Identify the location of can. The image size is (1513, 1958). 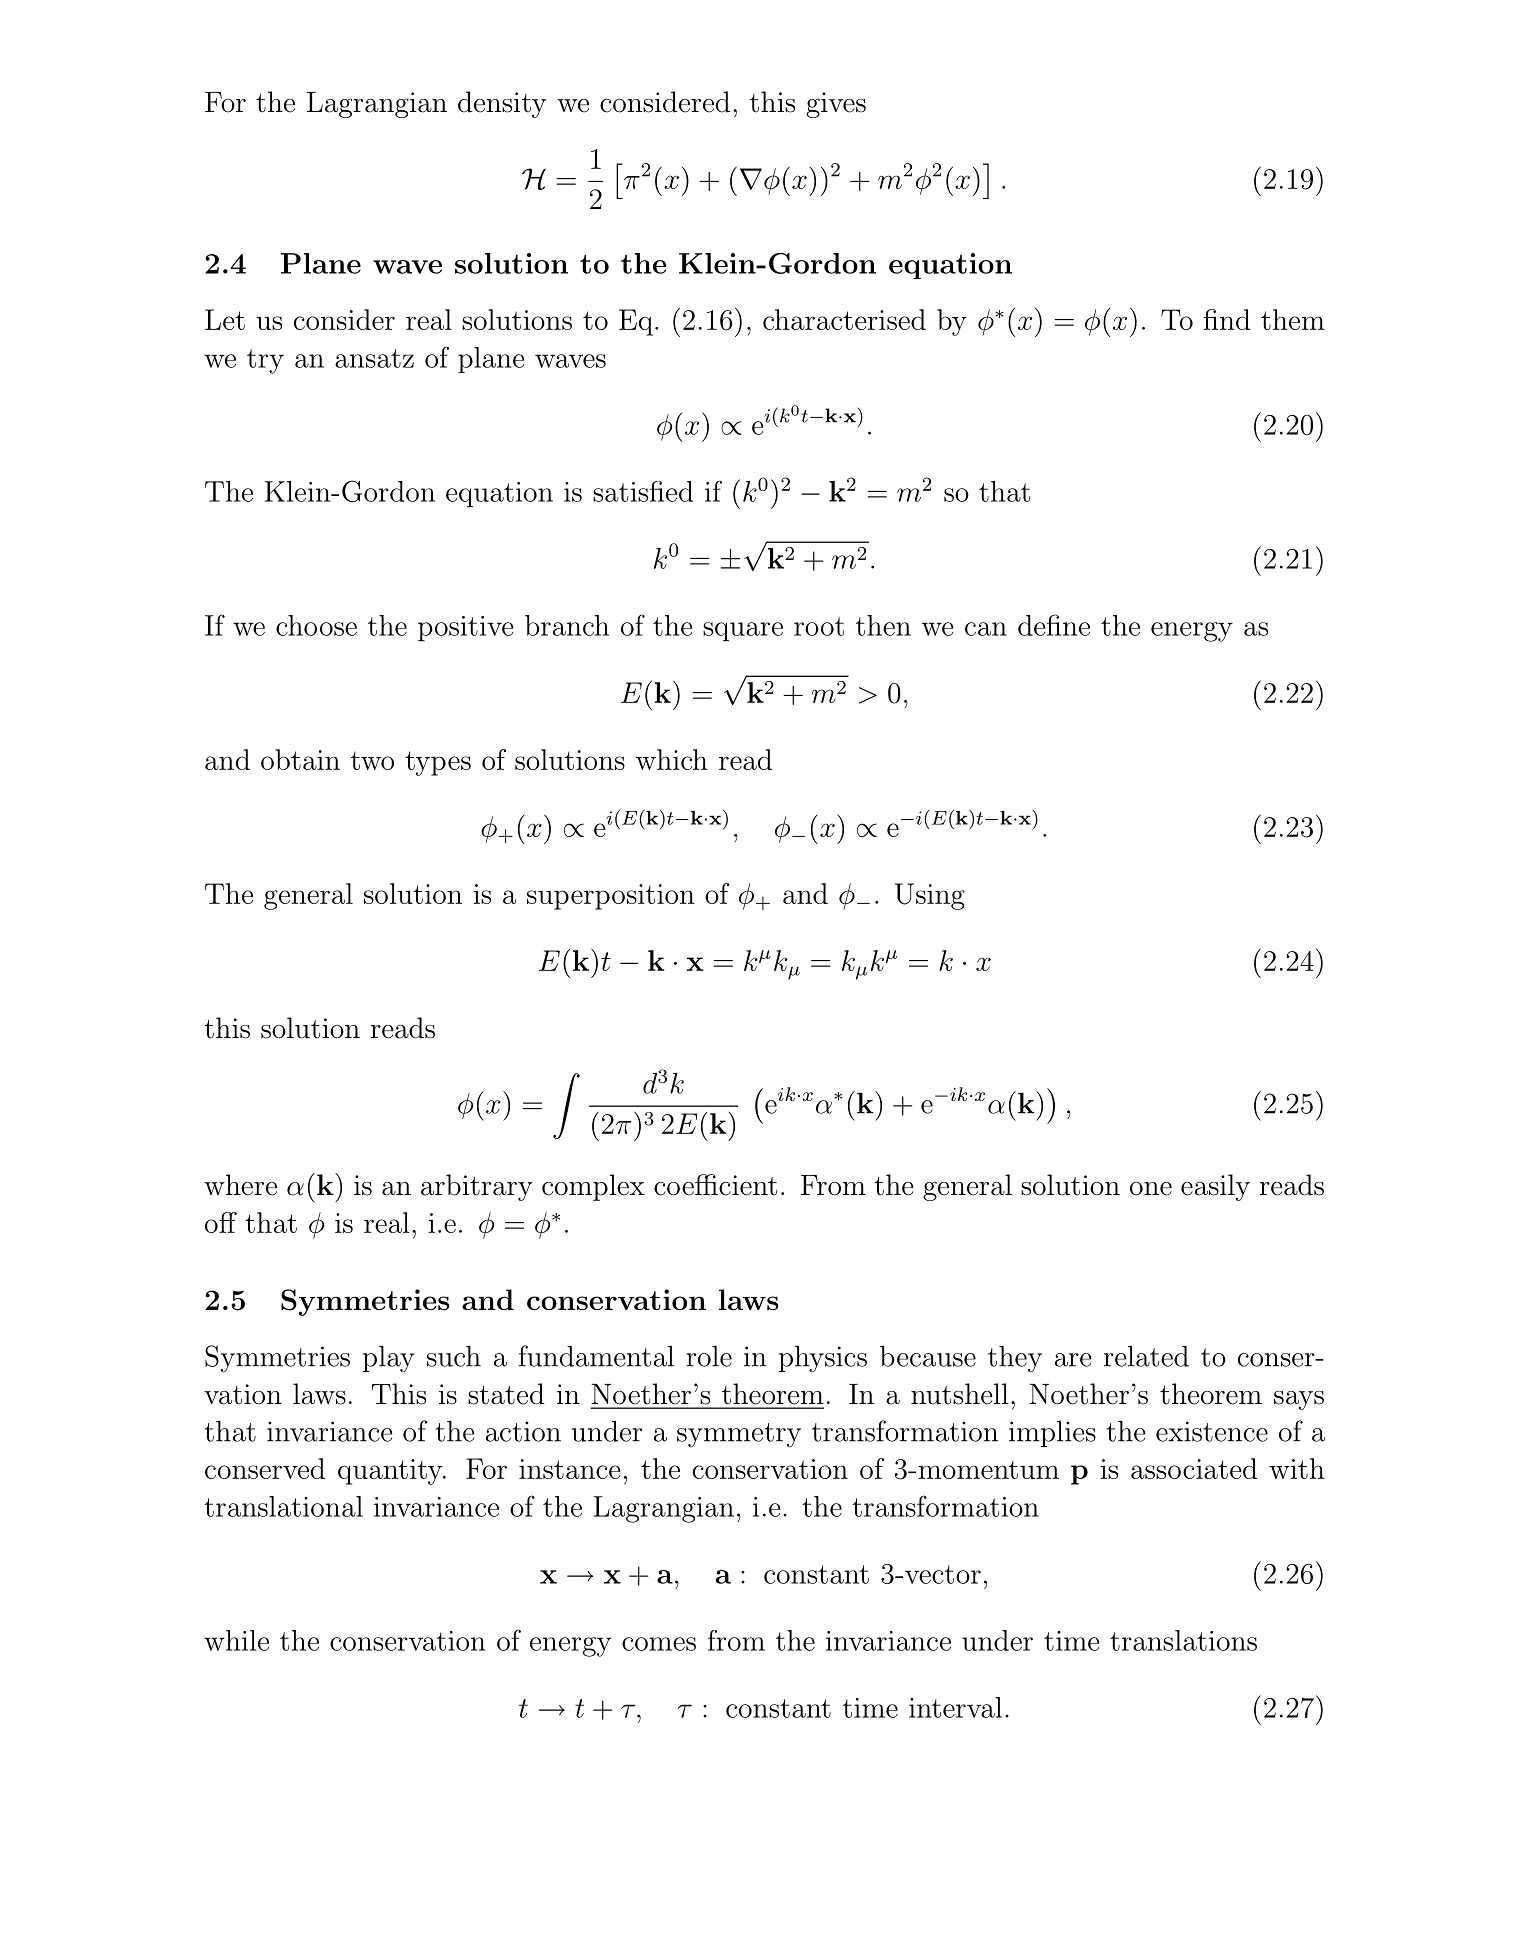
(986, 629).
